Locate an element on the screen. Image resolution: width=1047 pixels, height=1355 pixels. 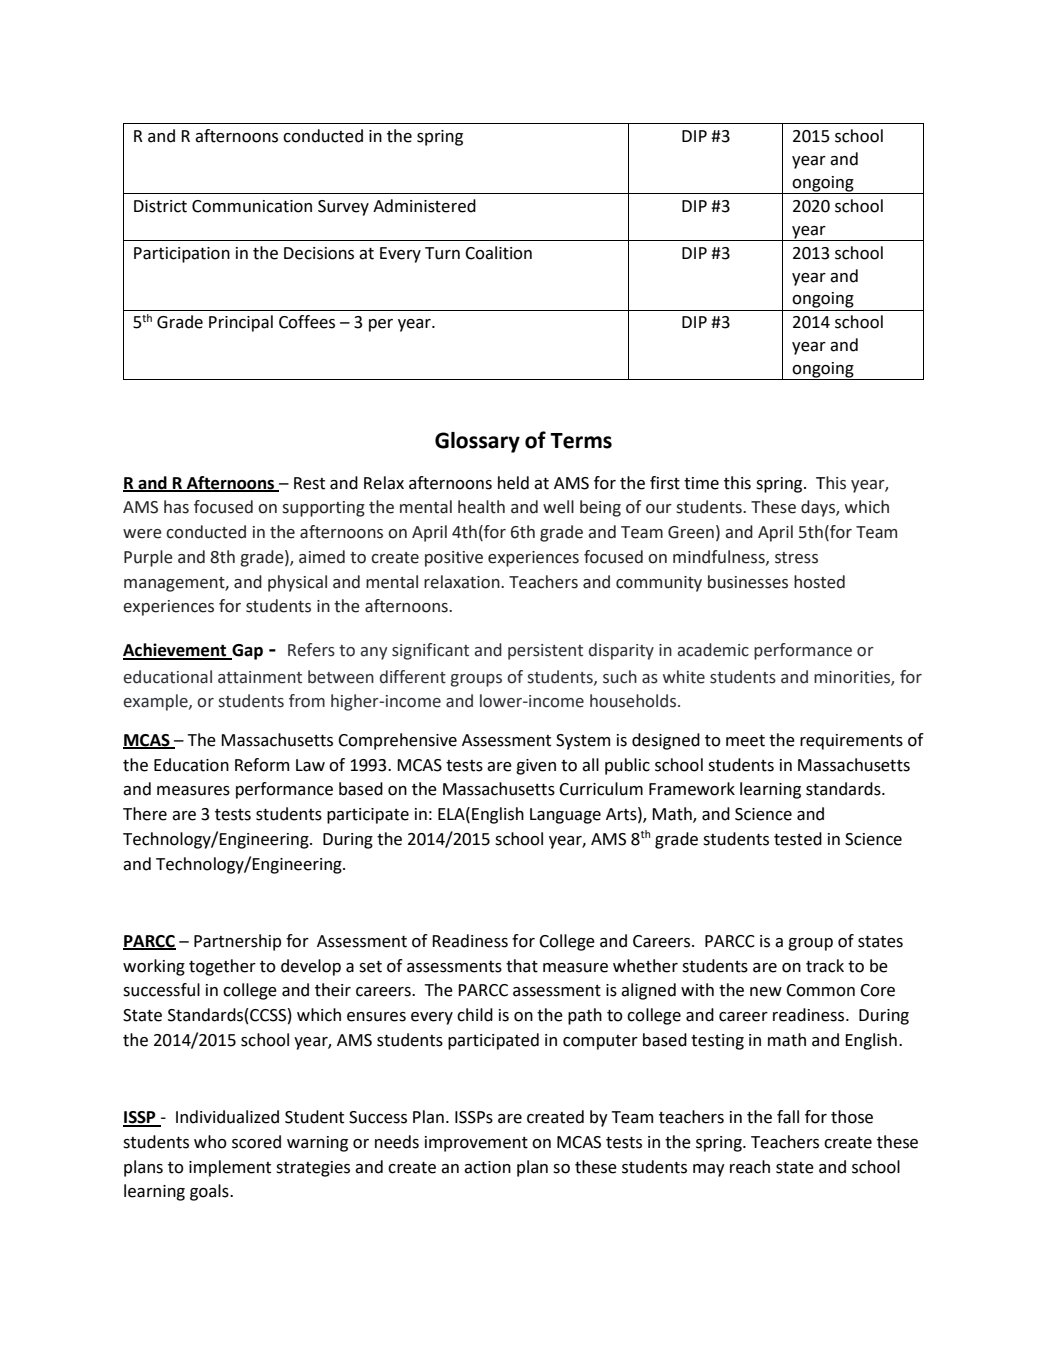
has is located at coordinates (176, 507).
